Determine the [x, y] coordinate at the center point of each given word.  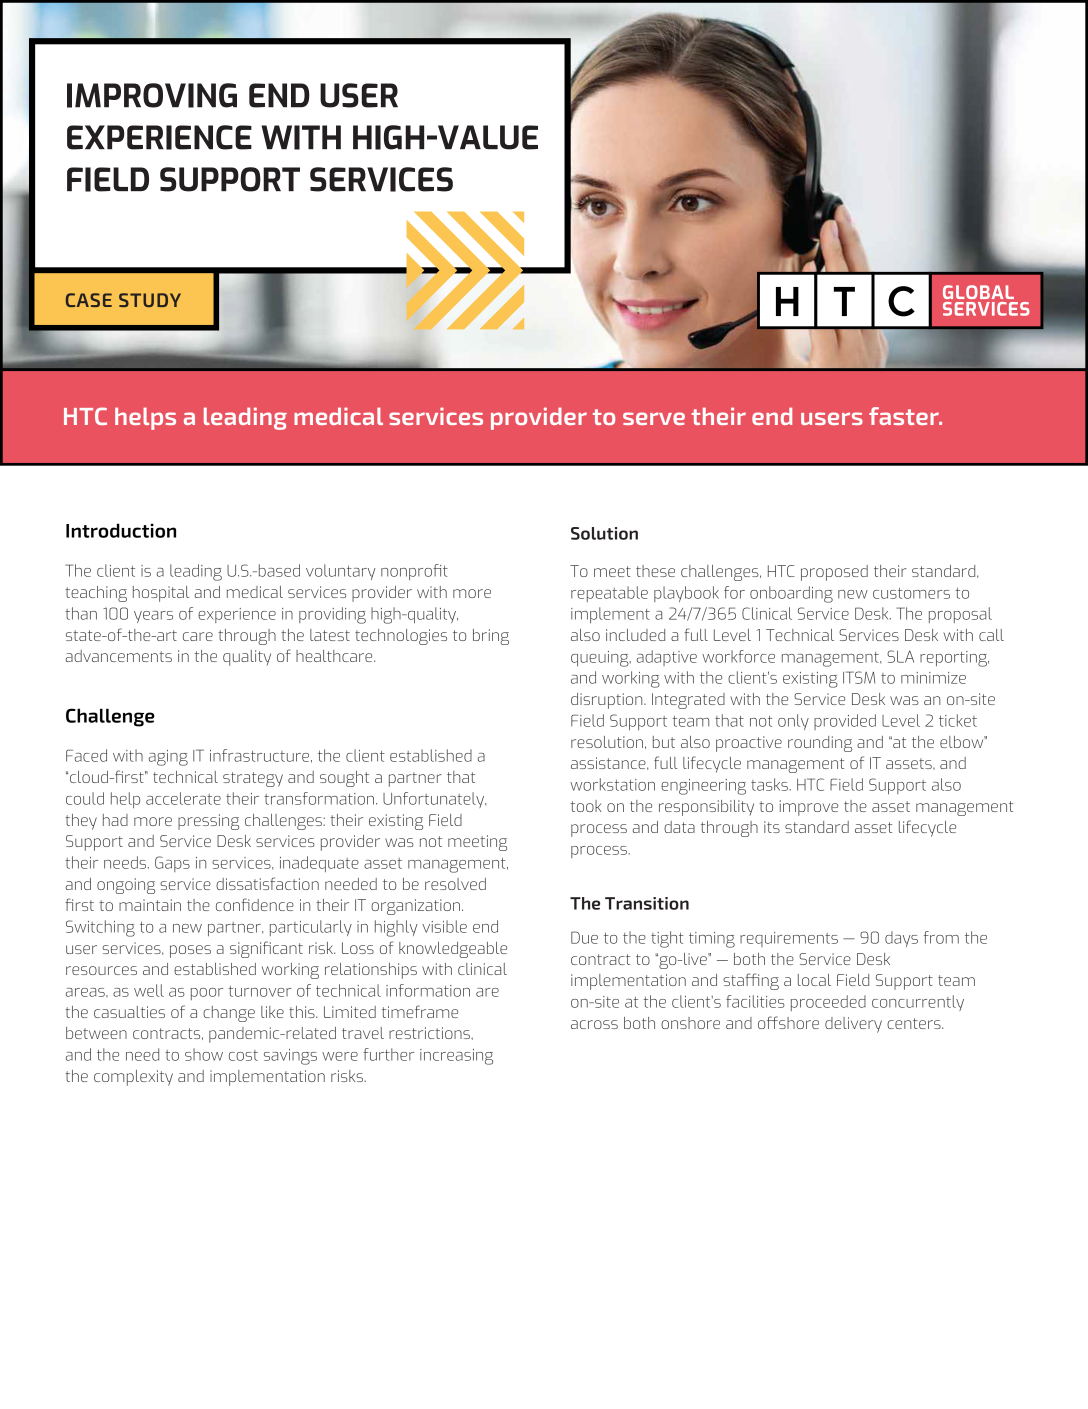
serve [654, 418]
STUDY [150, 300]
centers [915, 1023]
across [594, 1024]
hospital [161, 594]
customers [911, 593]
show [204, 1054]
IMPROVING [152, 95]
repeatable [609, 594]
